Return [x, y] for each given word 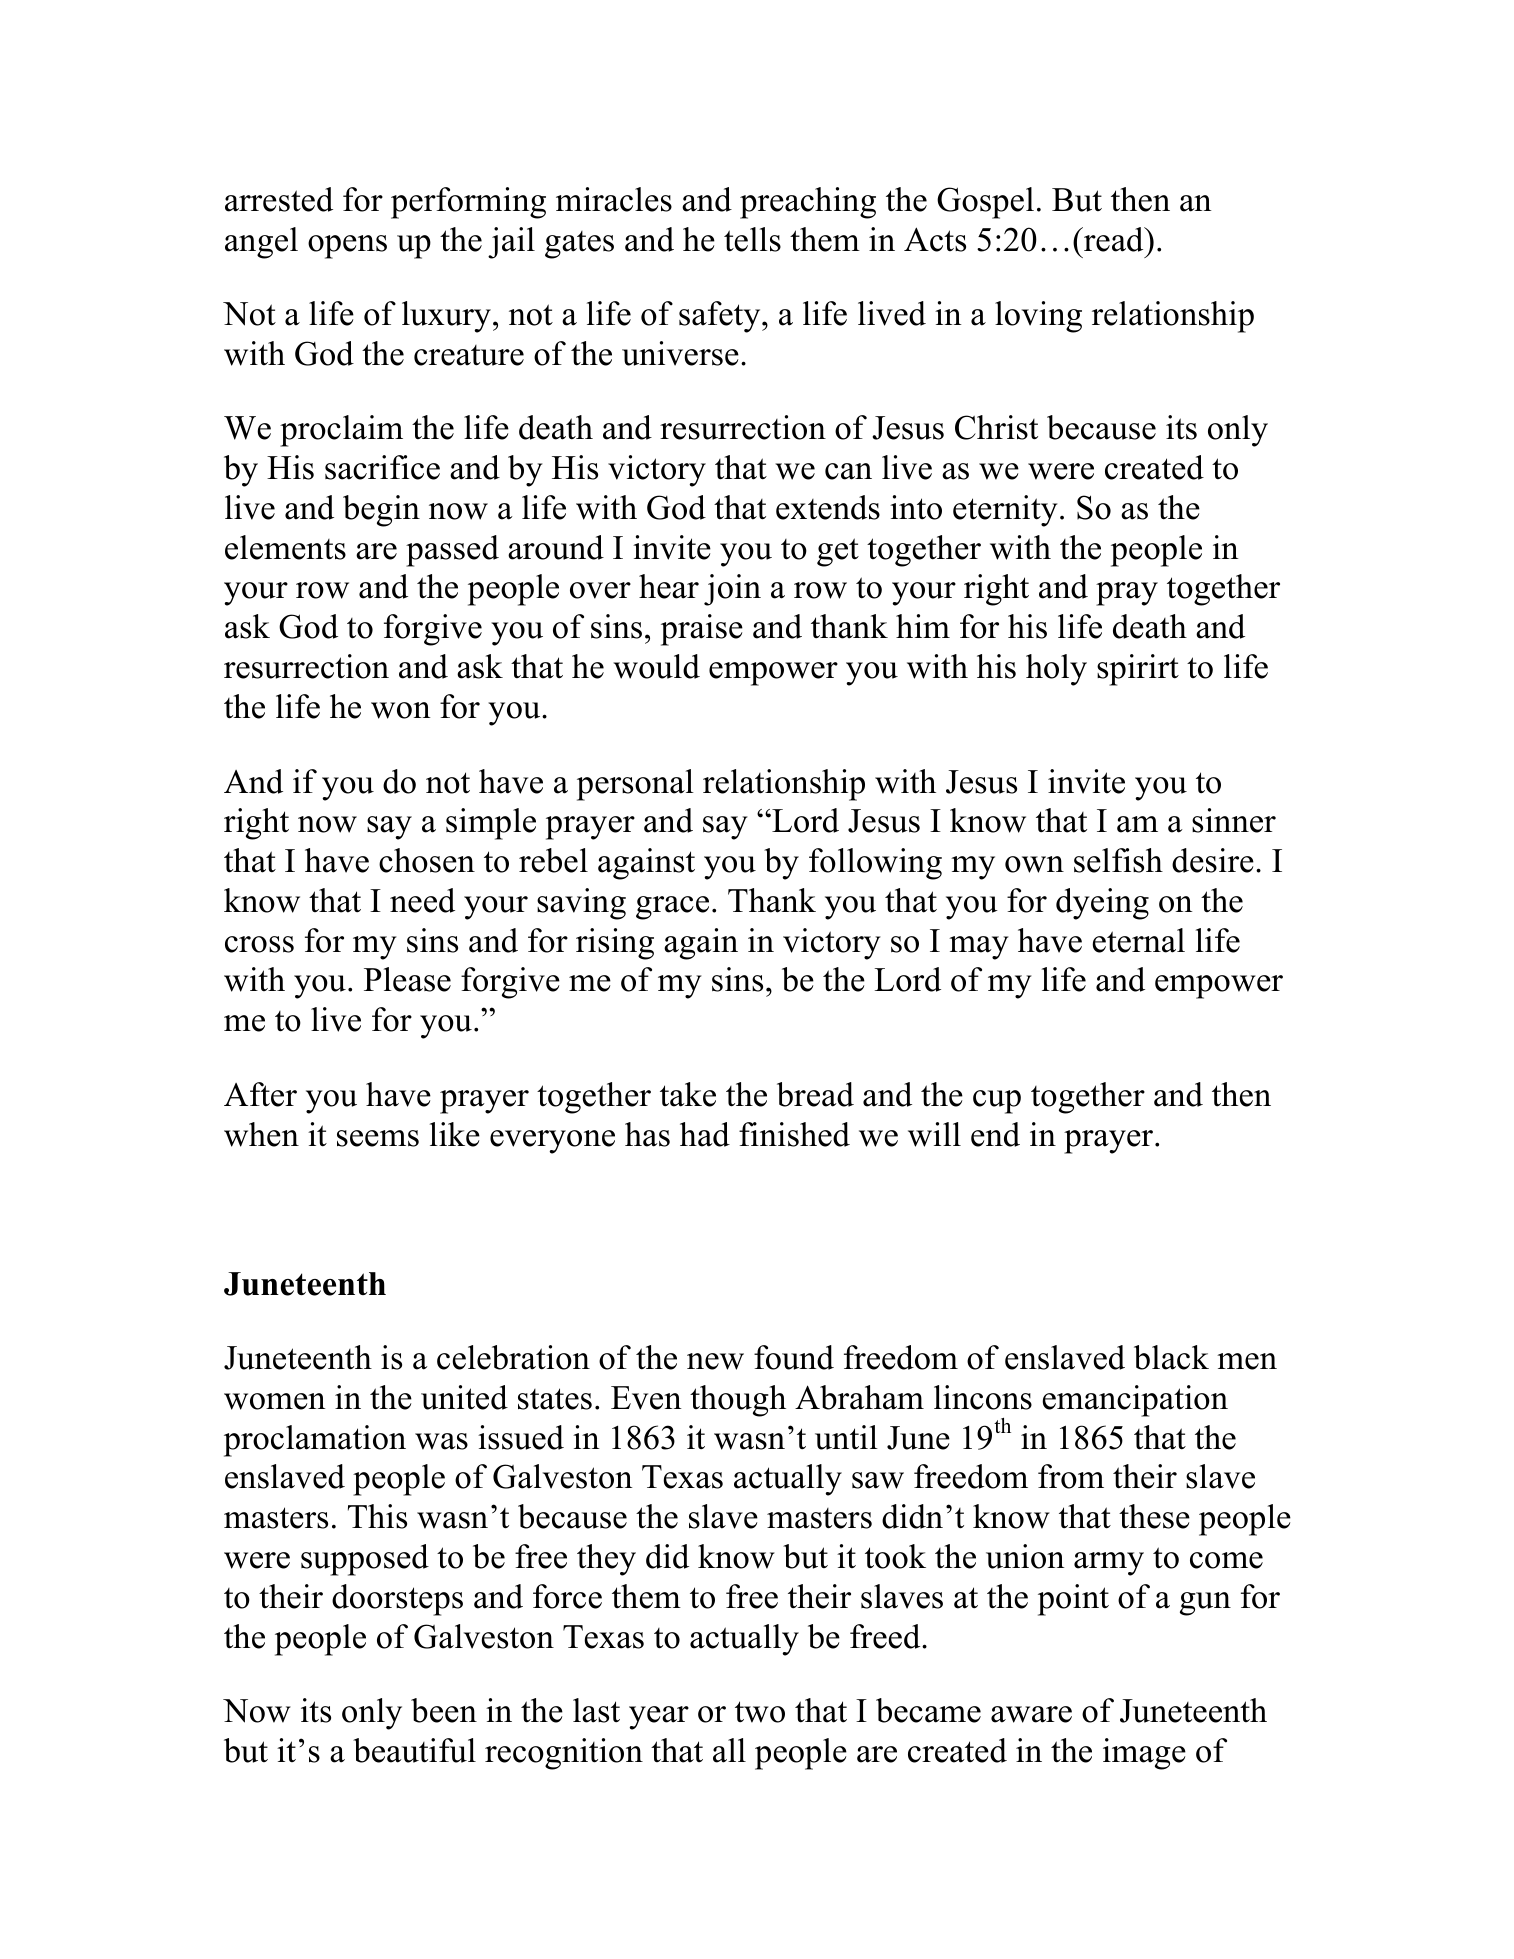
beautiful [414, 1750]
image [1144, 1754]
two [760, 1712]
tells [752, 239]
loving [1038, 317]
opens [347, 247]
